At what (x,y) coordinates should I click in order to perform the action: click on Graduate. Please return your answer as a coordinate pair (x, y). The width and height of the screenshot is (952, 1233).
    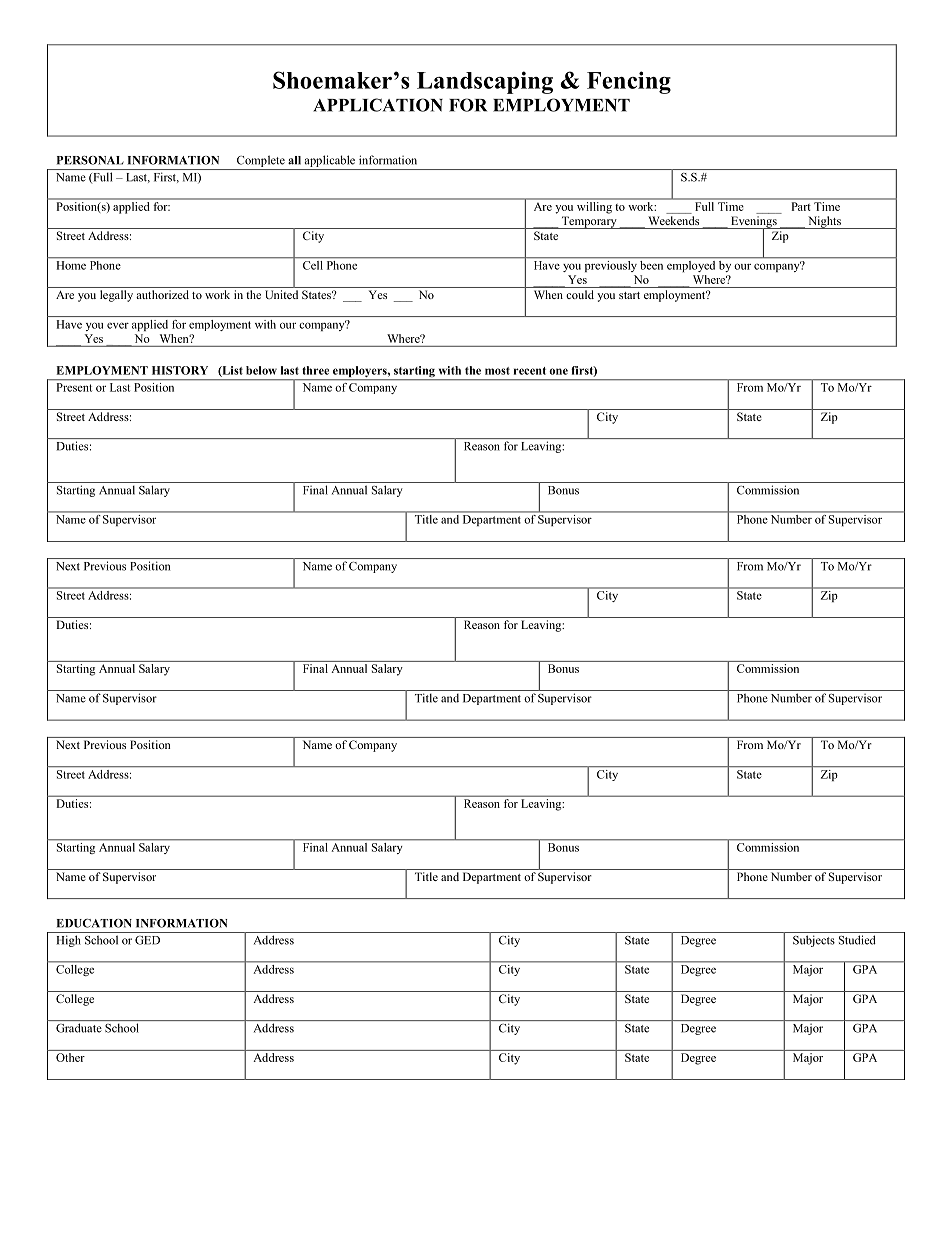
    Looking at the image, I should click on (79, 1028).
